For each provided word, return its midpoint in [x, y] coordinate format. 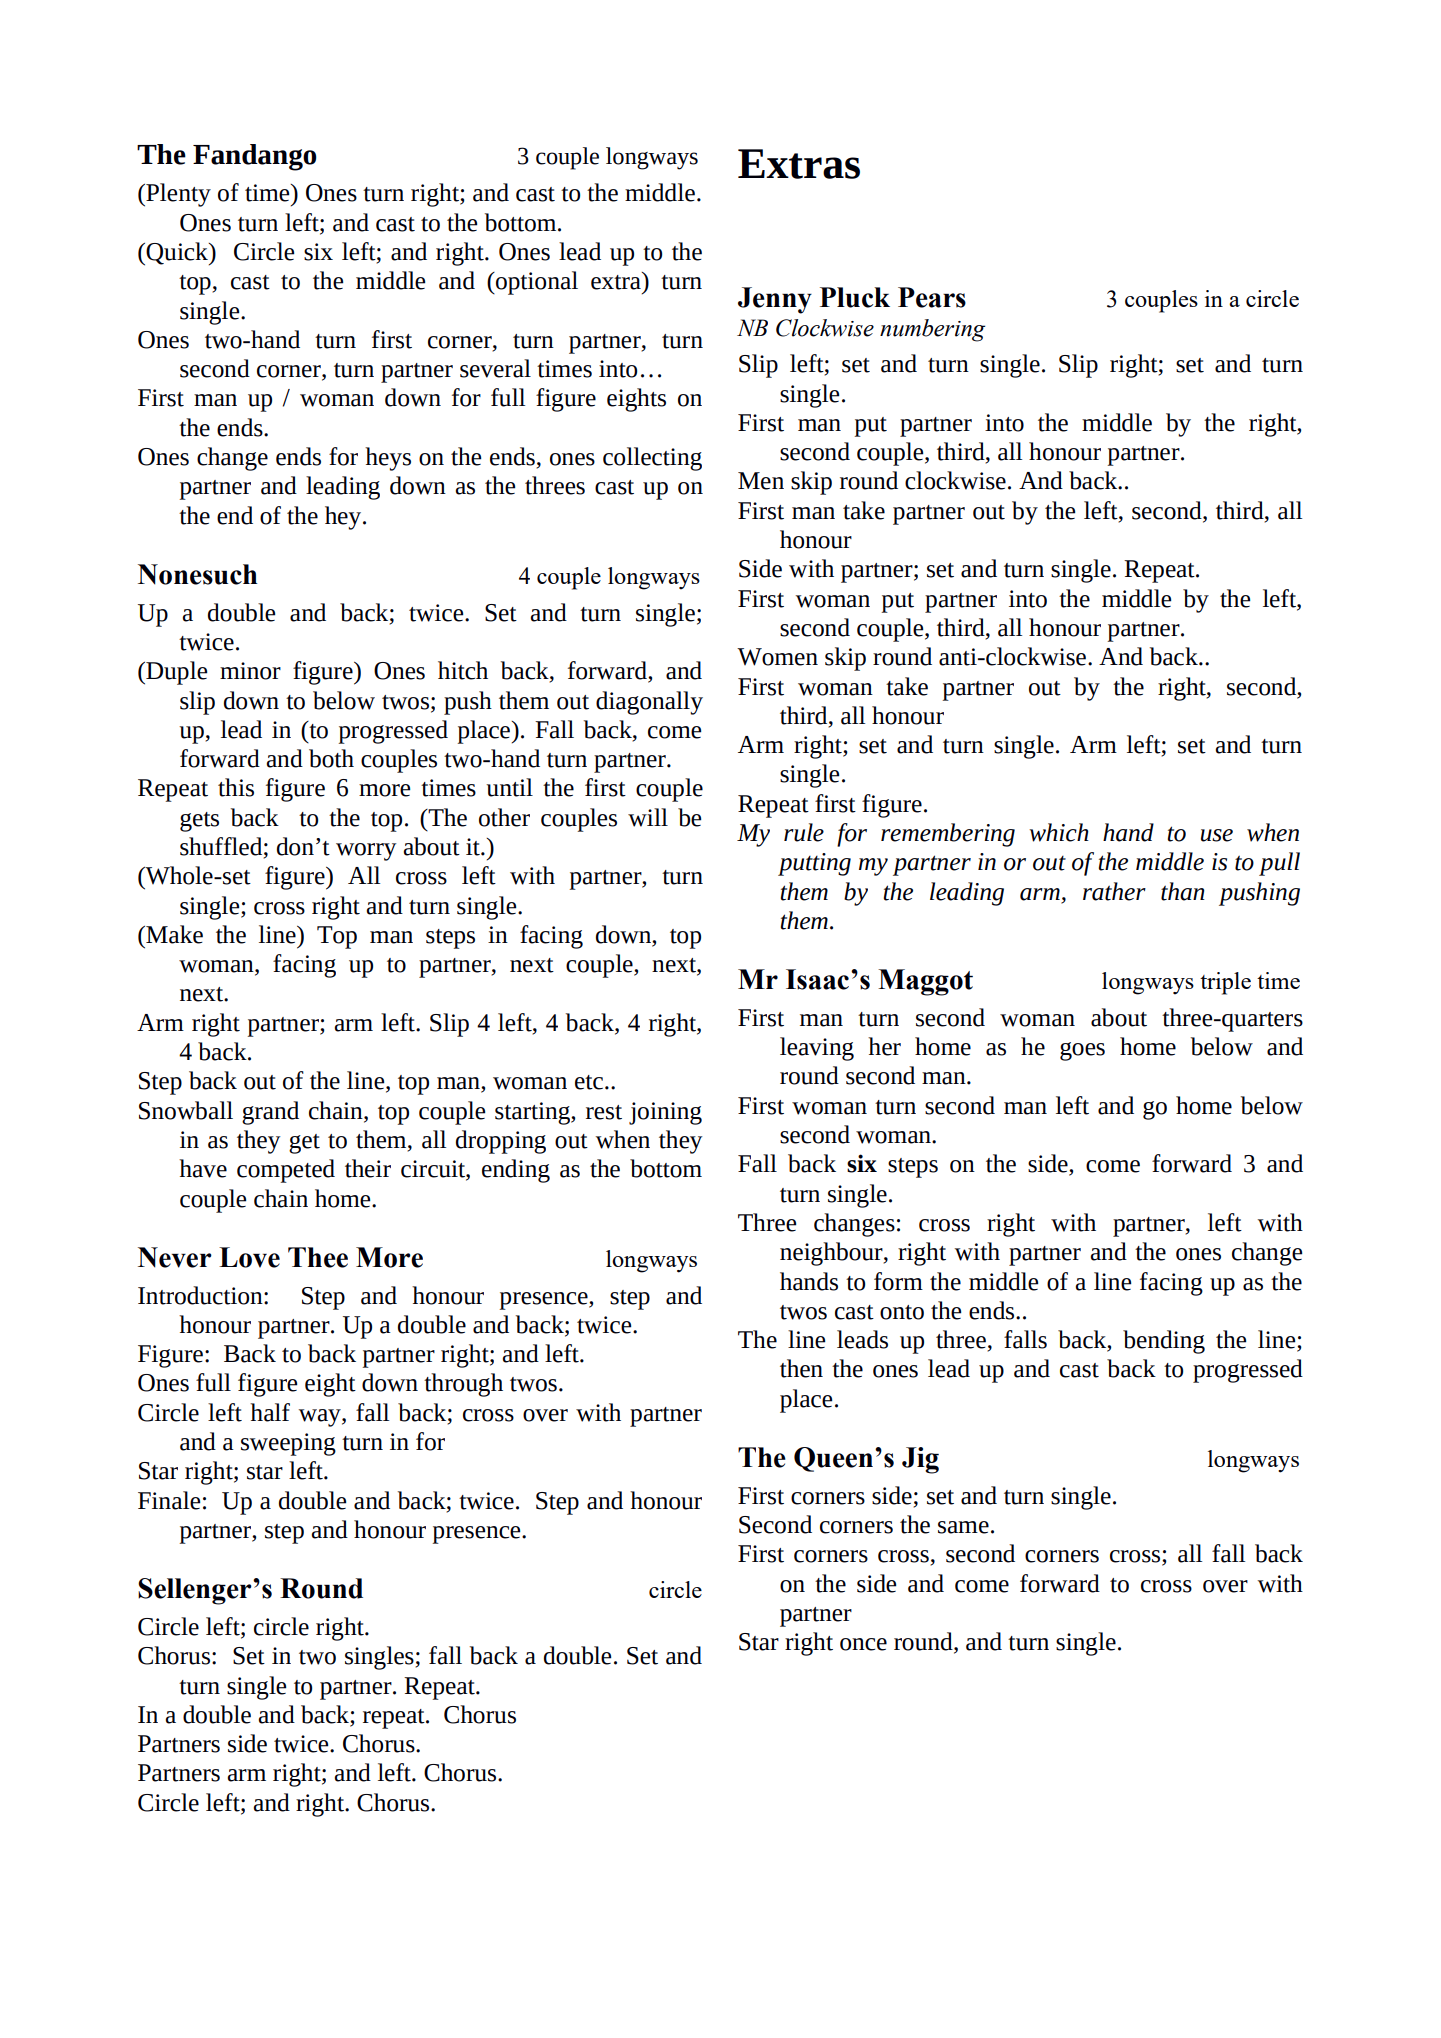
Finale [169, 1500]
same [963, 1527]
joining [665, 1113]
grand [270, 1113]
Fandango [255, 157]
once [863, 1644]
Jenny [775, 300]
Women [777, 657]
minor [250, 671]
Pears [932, 297]
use [1217, 835]
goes [1082, 1051]
